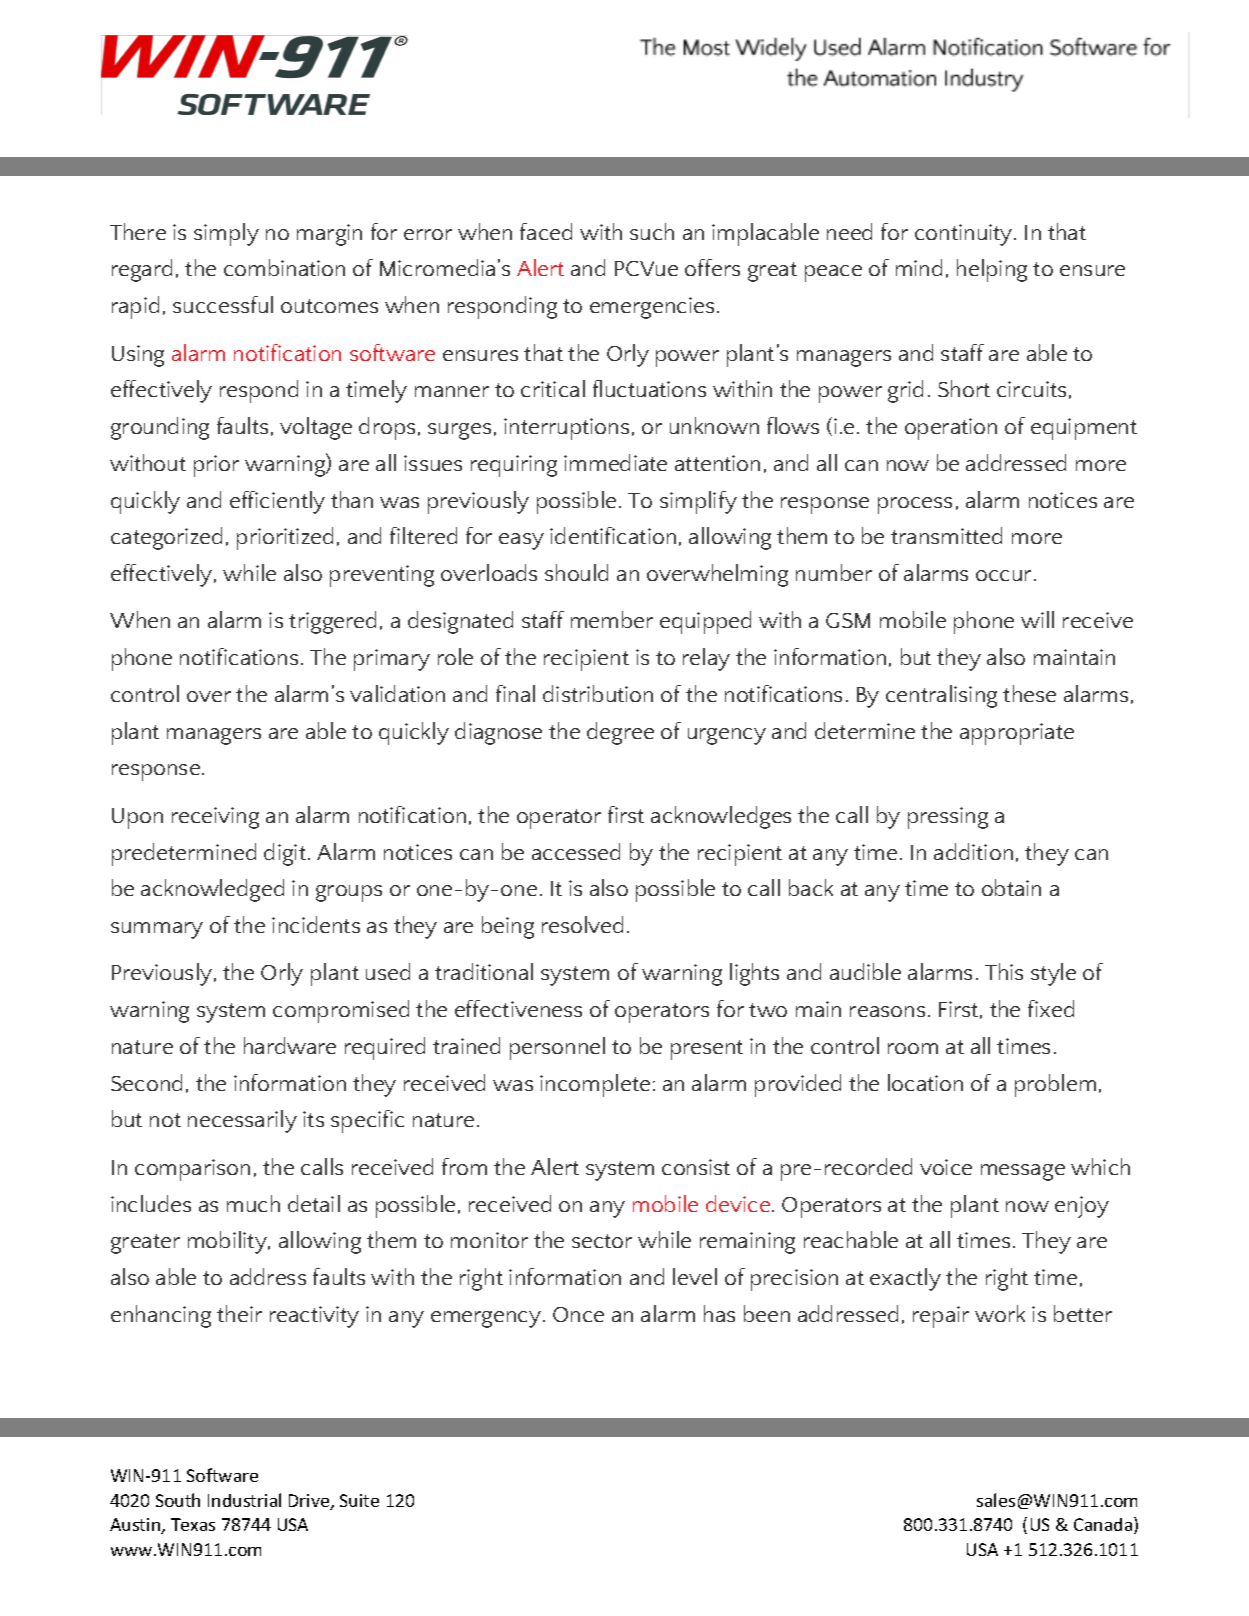 This page has height=1616, width=1249. Describe the element at coordinates (576, 851) in the page. I see `accessed` at that location.
